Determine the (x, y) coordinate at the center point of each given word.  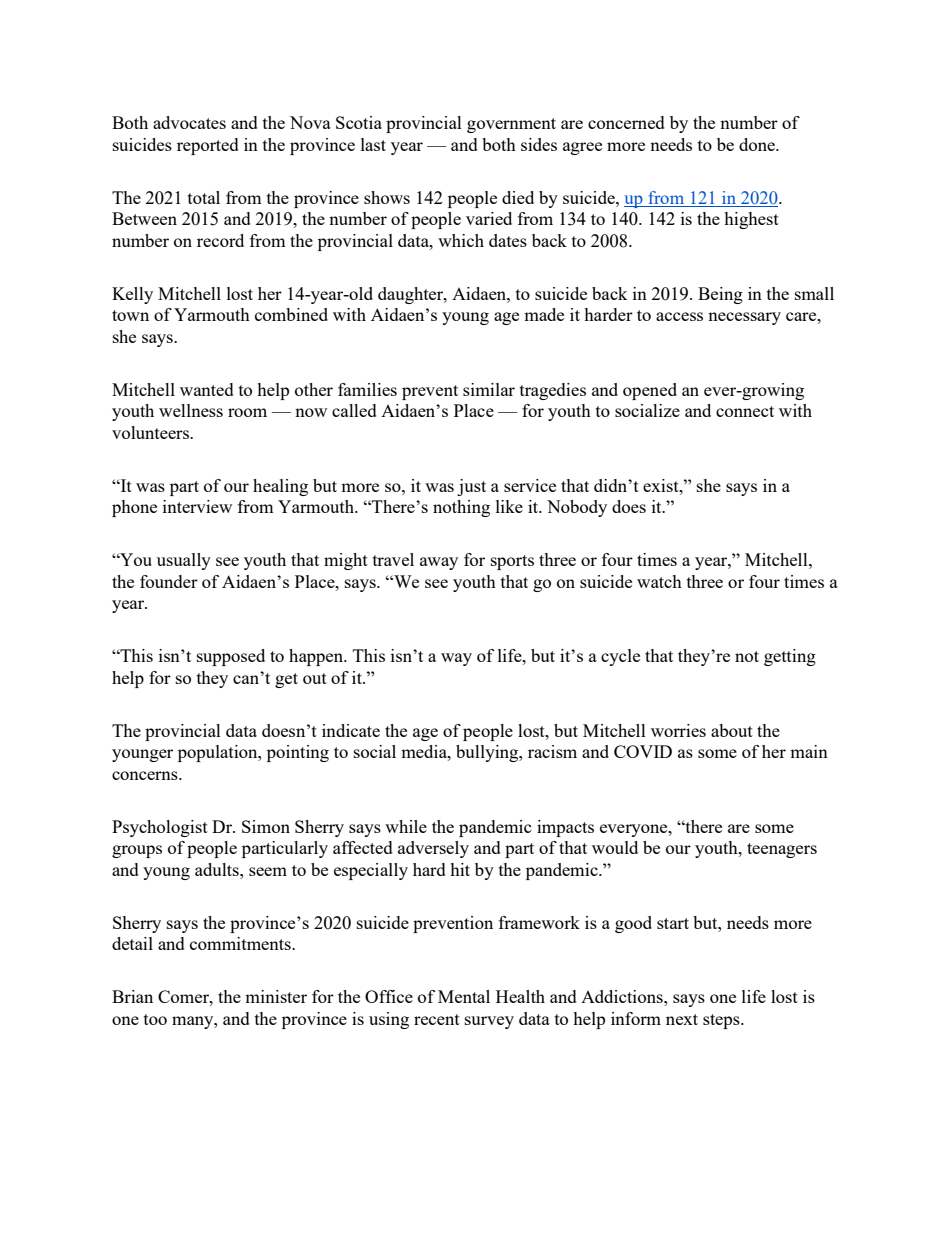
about (732, 730)
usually (184, 561)
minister (276, 996)
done (758, 144)
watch (659, 581)
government (511, 125)
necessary (744, 318)
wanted (207, 389)
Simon (266, 826)
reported (208, 146)
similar (489, 389)
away (439, 563)
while (406, 826)
